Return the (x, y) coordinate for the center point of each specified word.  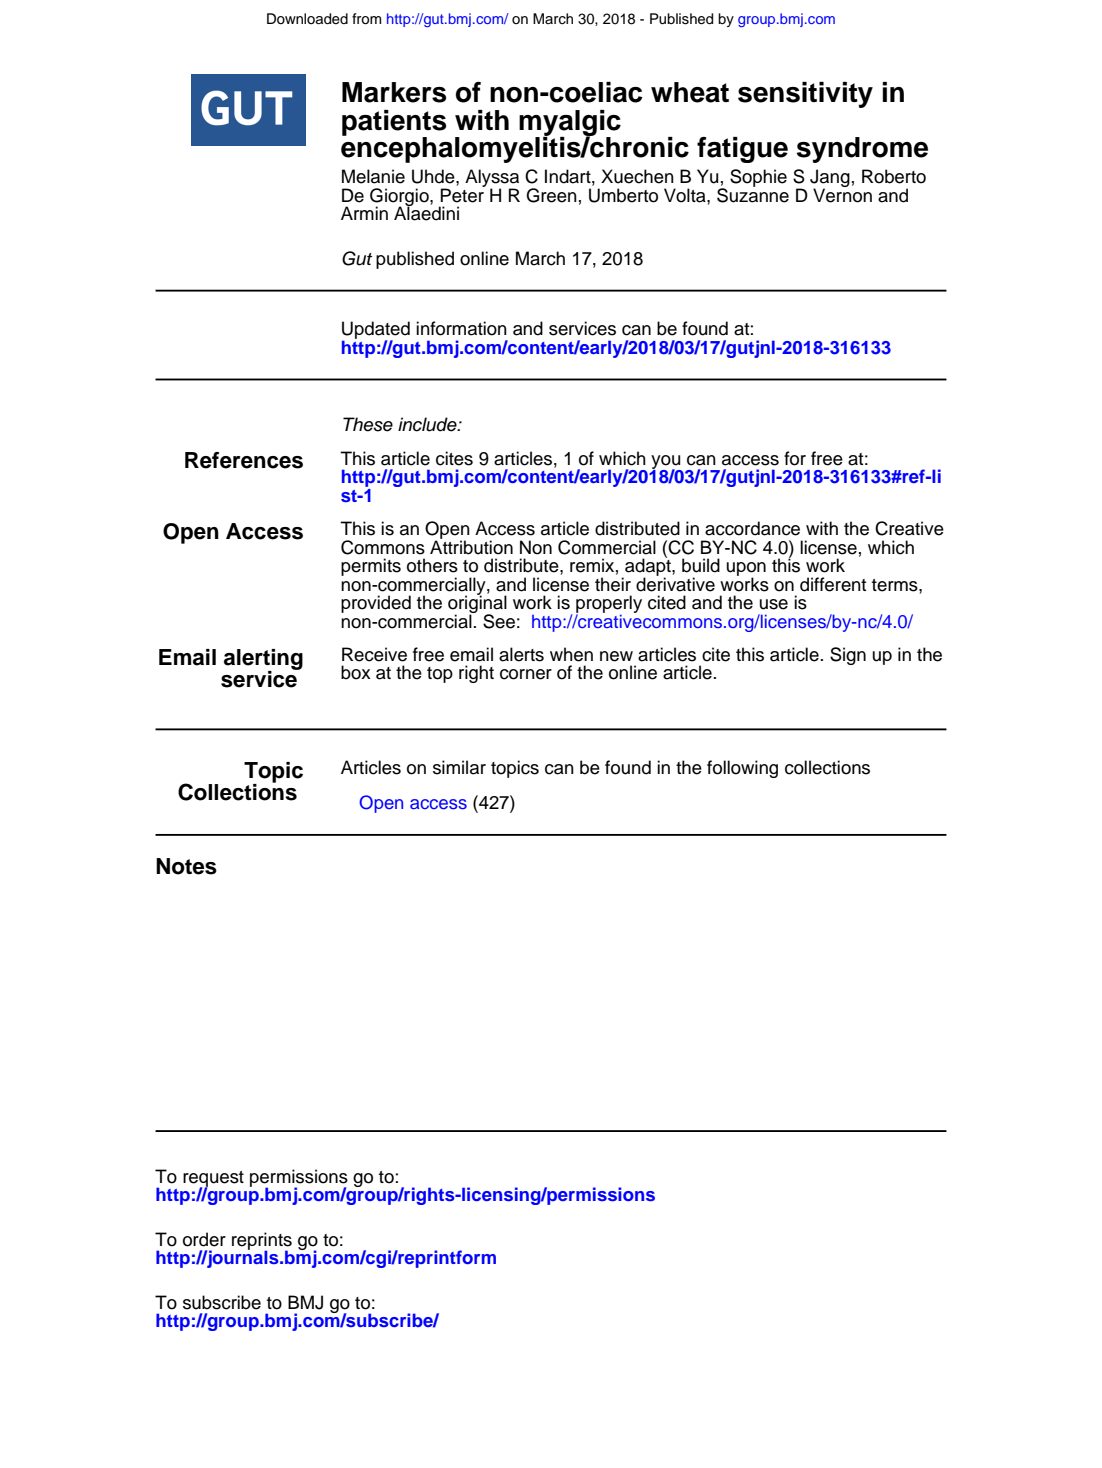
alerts (521, 654)
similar (459, 767)
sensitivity (805, 95)
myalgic (570, 124)
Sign (848, 656)
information (461, 328)
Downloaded (307, 19)
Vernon (842, 194)
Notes (186, 866)
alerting (263, 660)
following (742, 769)
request (213, 1180)
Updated (376, 331)
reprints (262, 1242)
